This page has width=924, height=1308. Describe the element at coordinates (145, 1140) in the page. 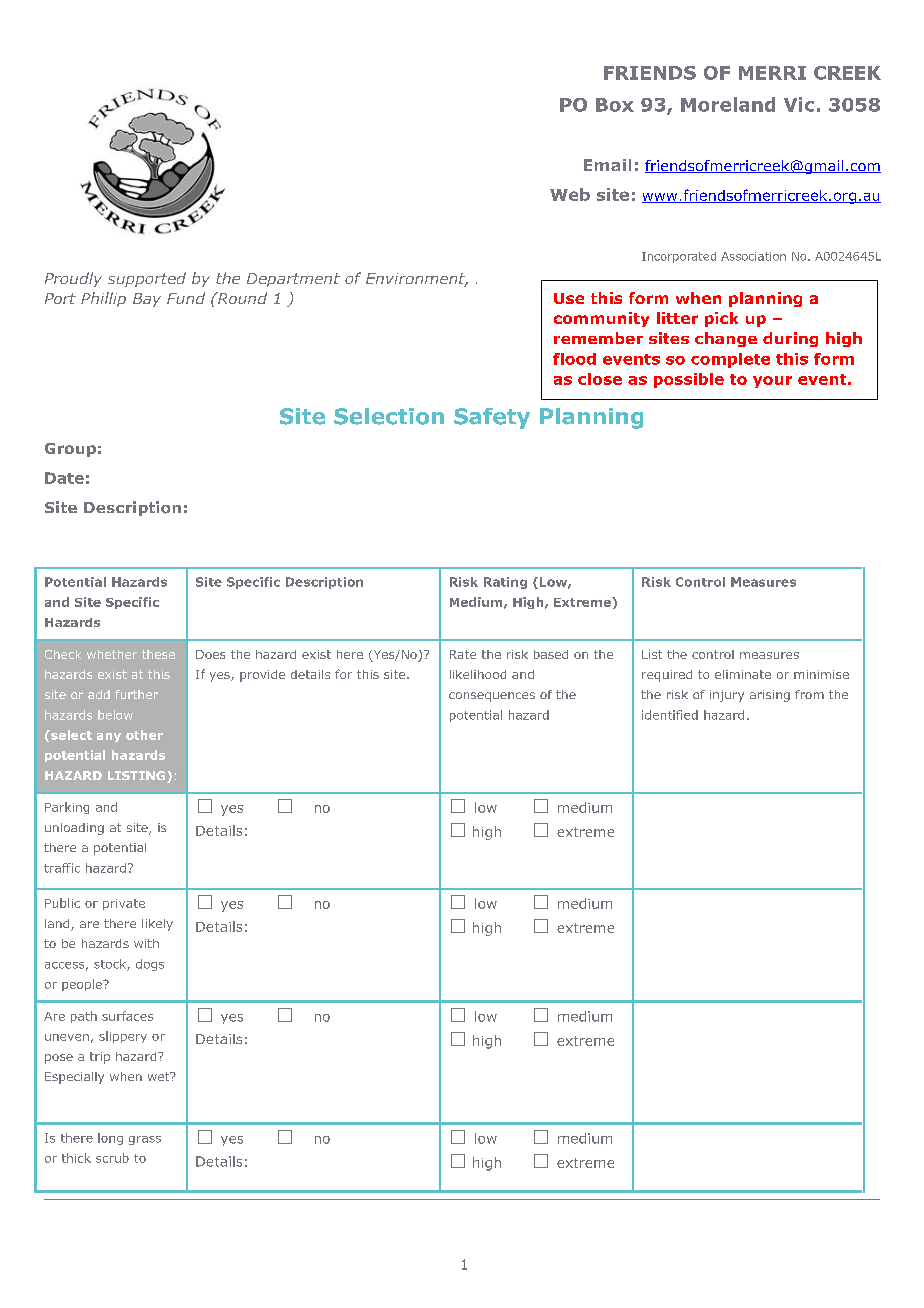

I see `grass` at that location.
